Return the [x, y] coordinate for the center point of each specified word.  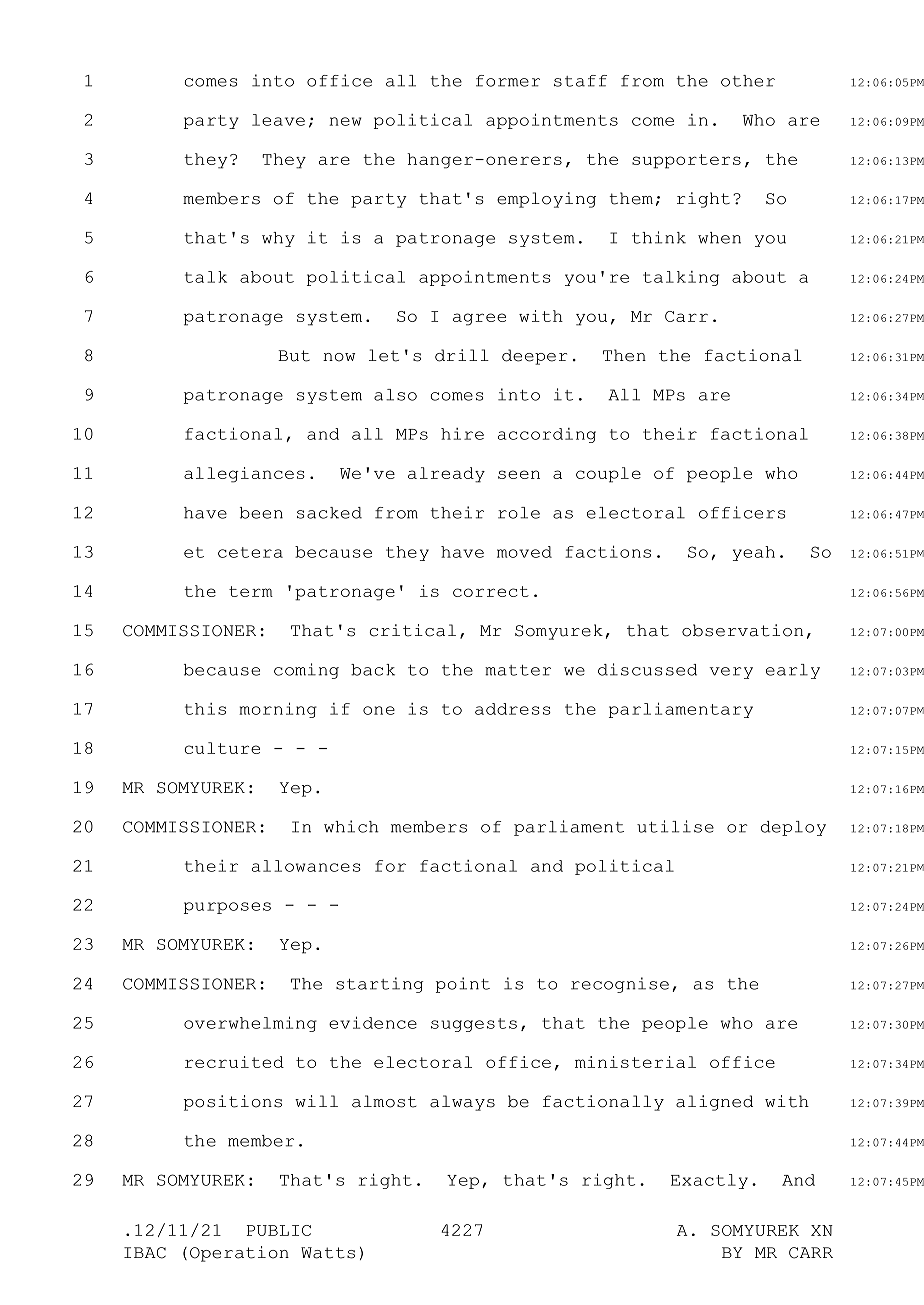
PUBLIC [278, 1230]
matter [518, 670]
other [748, 81]
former [508, 81]
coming [306, 671]
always [462, 1103]
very [731, 673]
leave [278, 120]
